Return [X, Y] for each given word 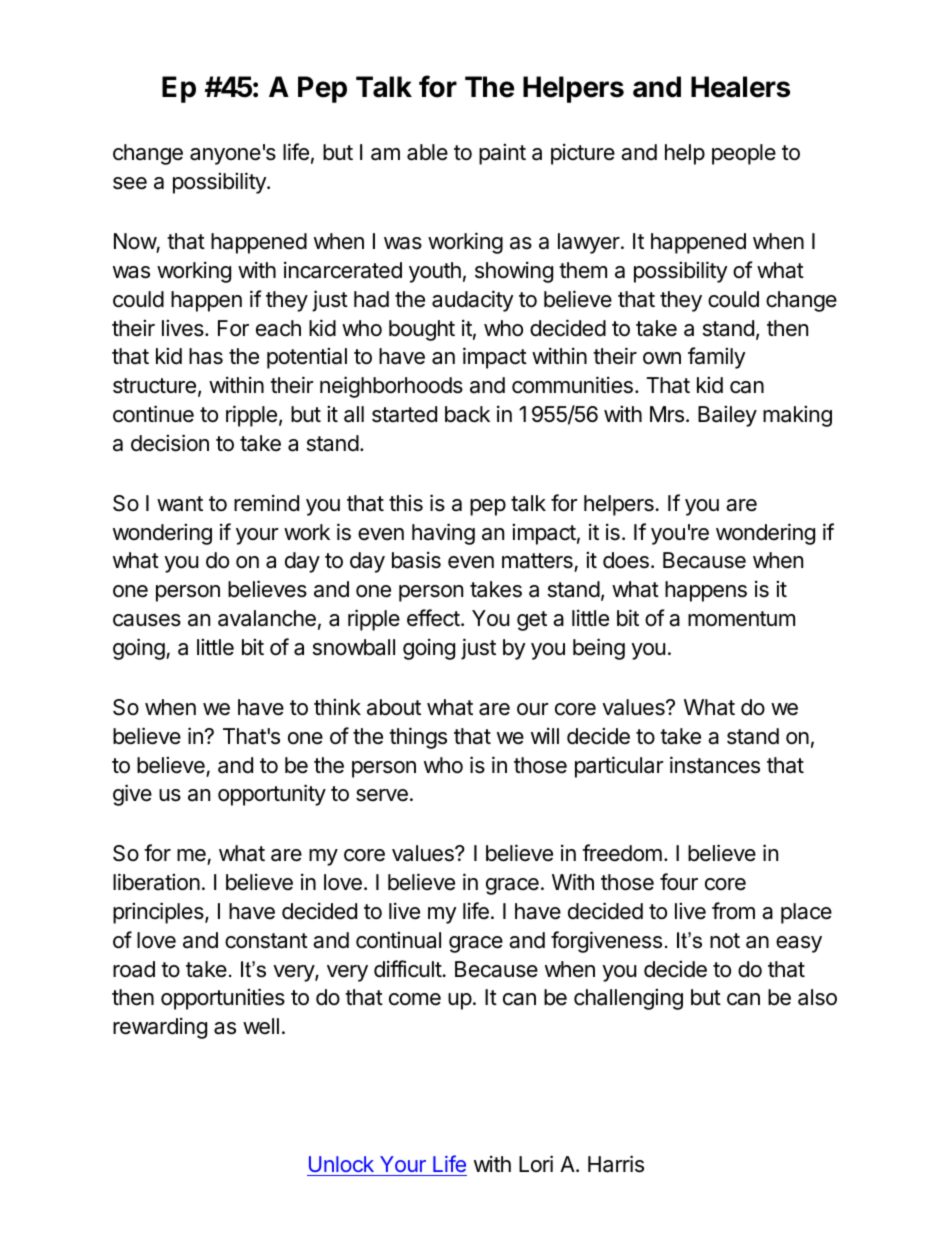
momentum [741, 619]
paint [502, 154]
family [717, 358]
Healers [740, 87]
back [467, 414]
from [733, 910]
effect [433, 618]
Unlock [341, 1164]
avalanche [267, 618]
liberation [156, 882]
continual [398, 940]
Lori [536, 1164]
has [206, 356]
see [130, 183]
